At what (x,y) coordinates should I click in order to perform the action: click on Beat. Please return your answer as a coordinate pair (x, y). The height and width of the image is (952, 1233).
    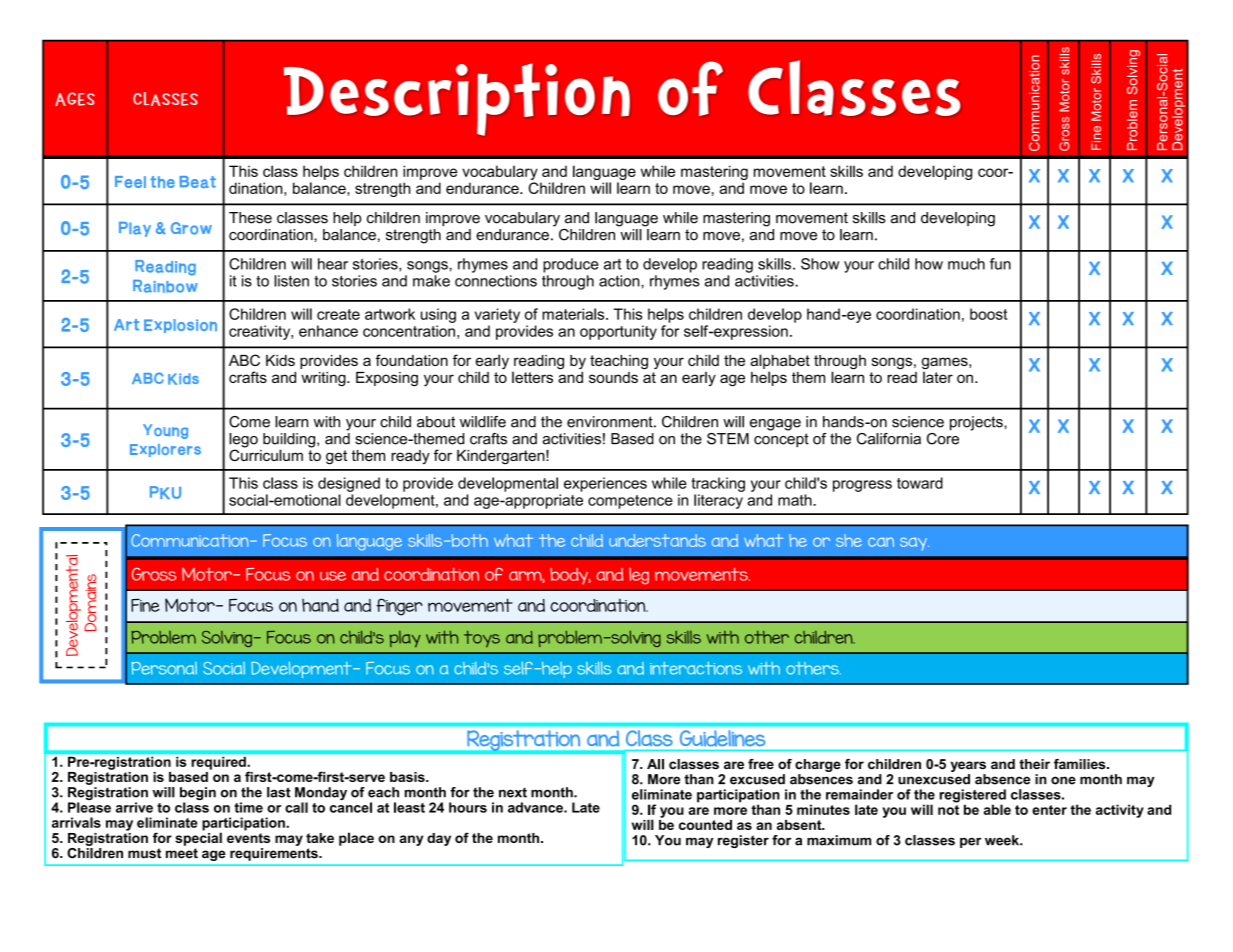
    Looking at the image, I should click on (197, 182).
